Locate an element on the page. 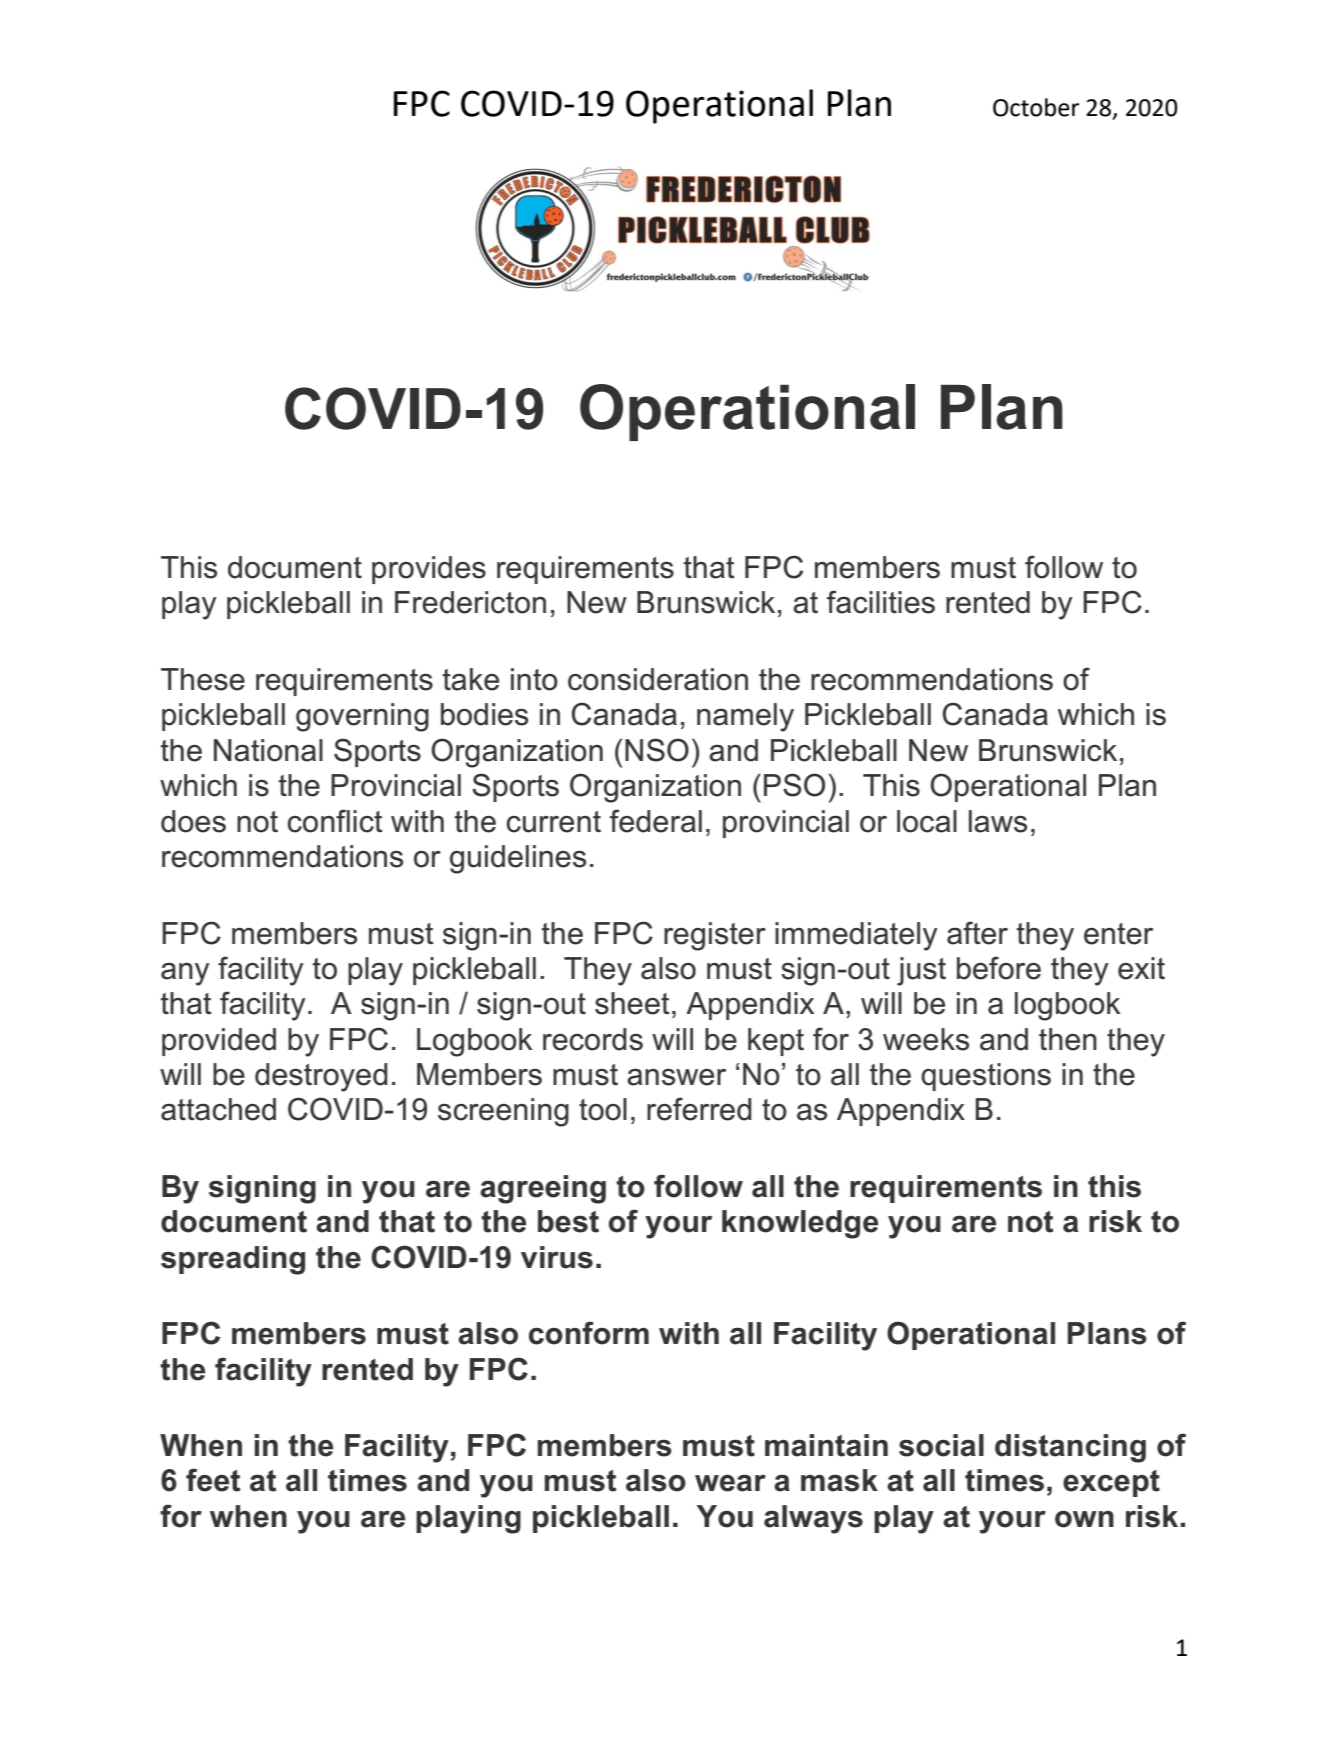 The width and height of the image is (1344, 1740). October is located at coordinates (1036, 107).
